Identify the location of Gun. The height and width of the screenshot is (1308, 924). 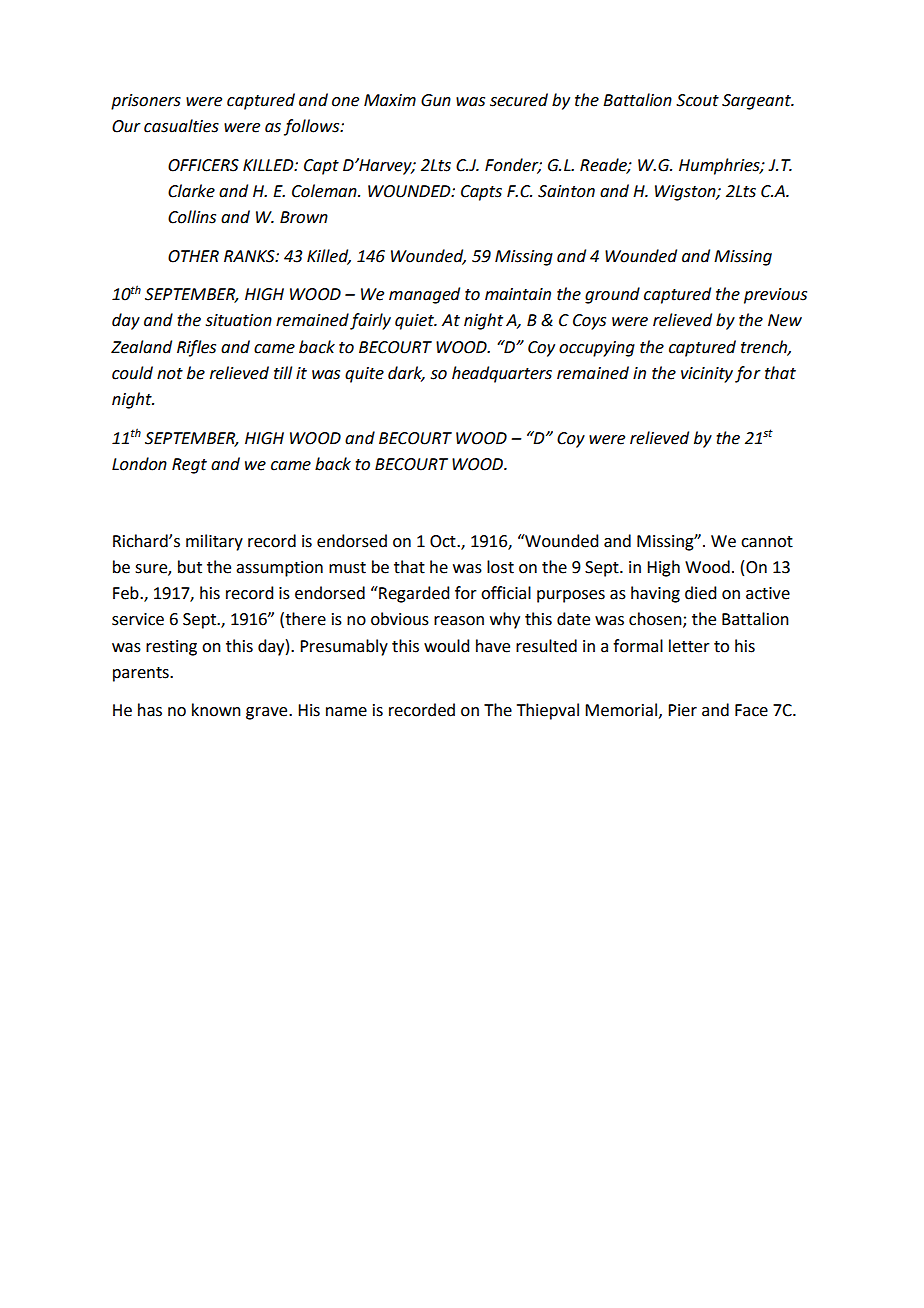
(436, 100).
